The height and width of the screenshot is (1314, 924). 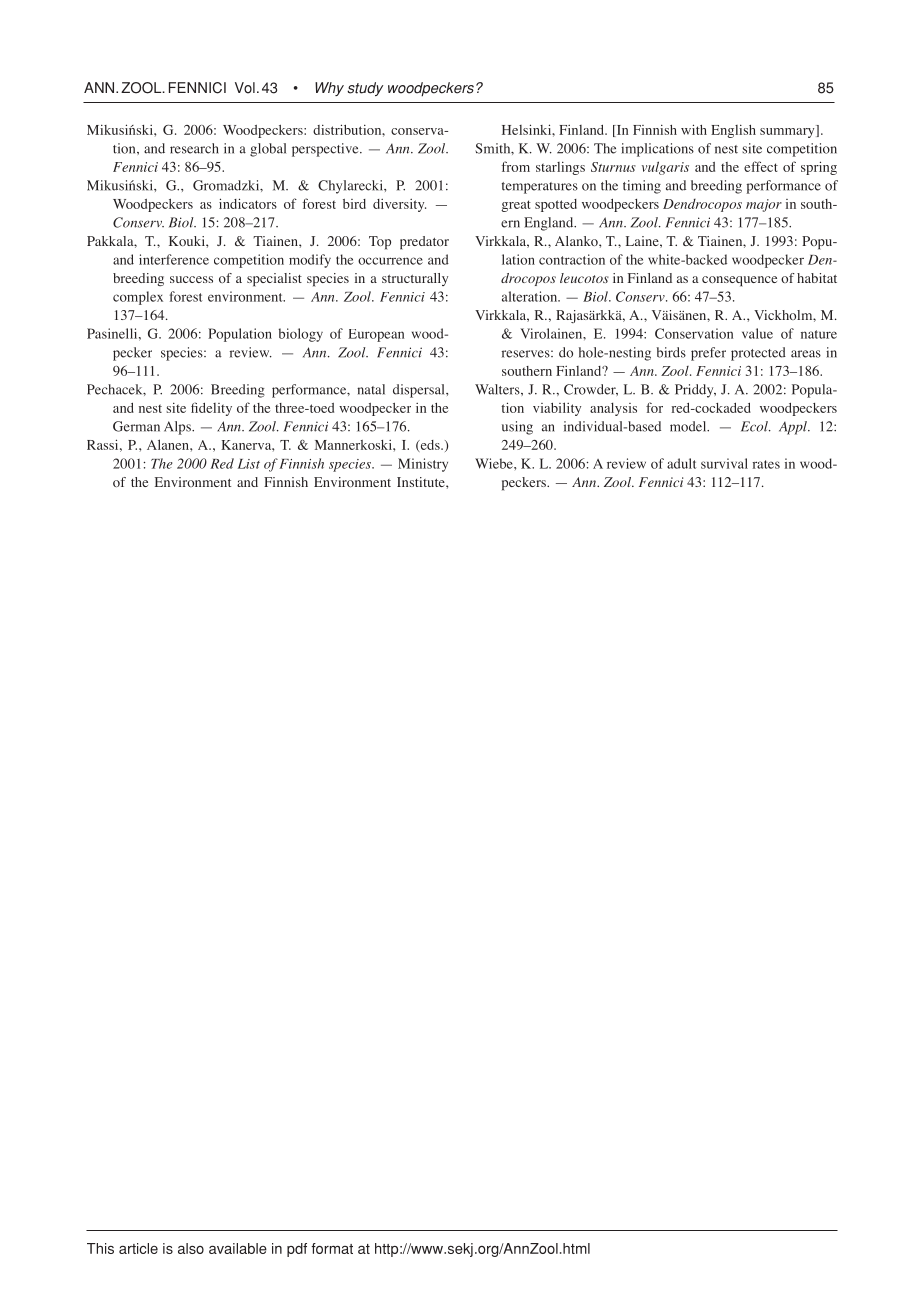 I want to click on also, so click(x=191, y=1248).
